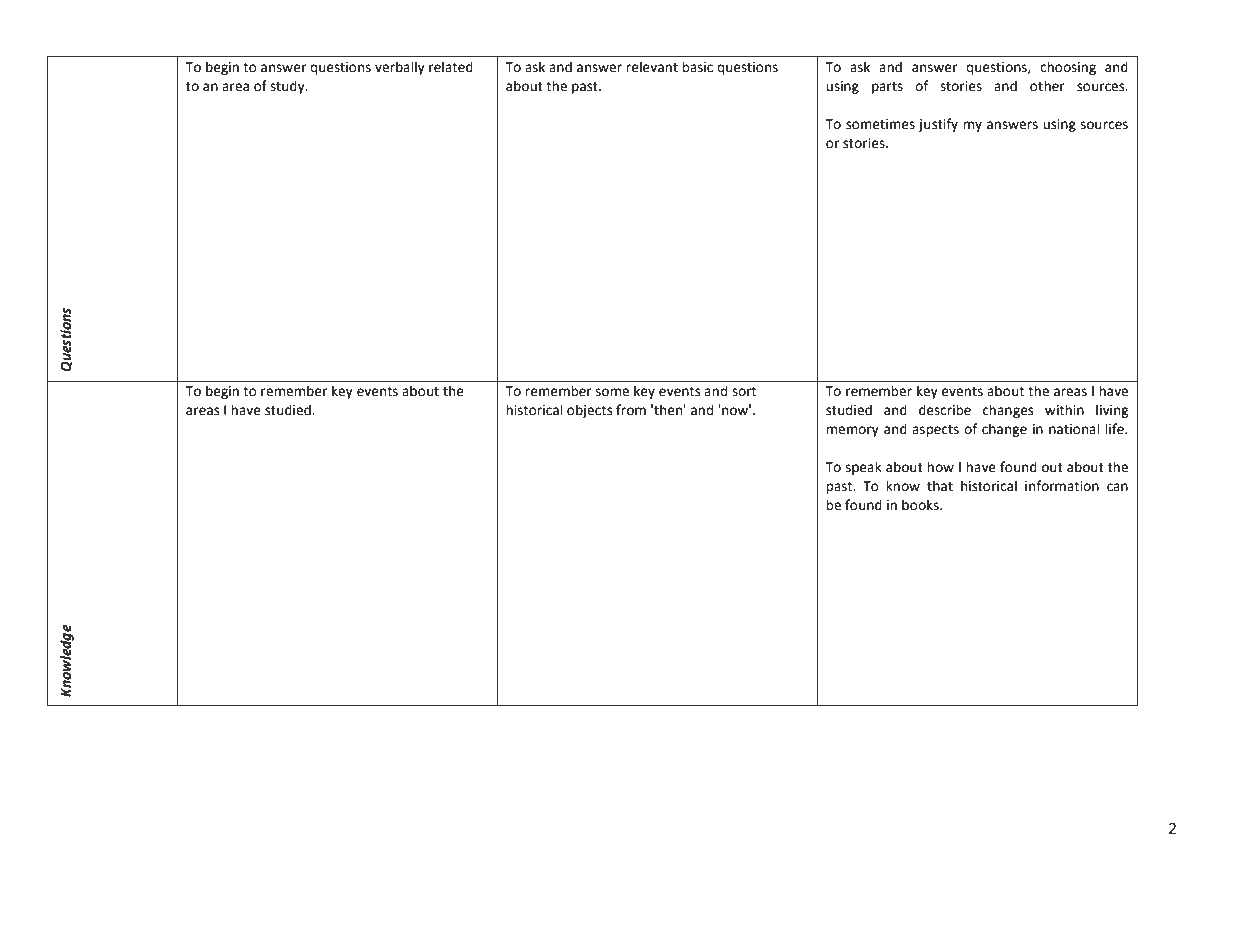  Describe the element at coordinates (1064, 410) in the page. I see `within` at that location.
